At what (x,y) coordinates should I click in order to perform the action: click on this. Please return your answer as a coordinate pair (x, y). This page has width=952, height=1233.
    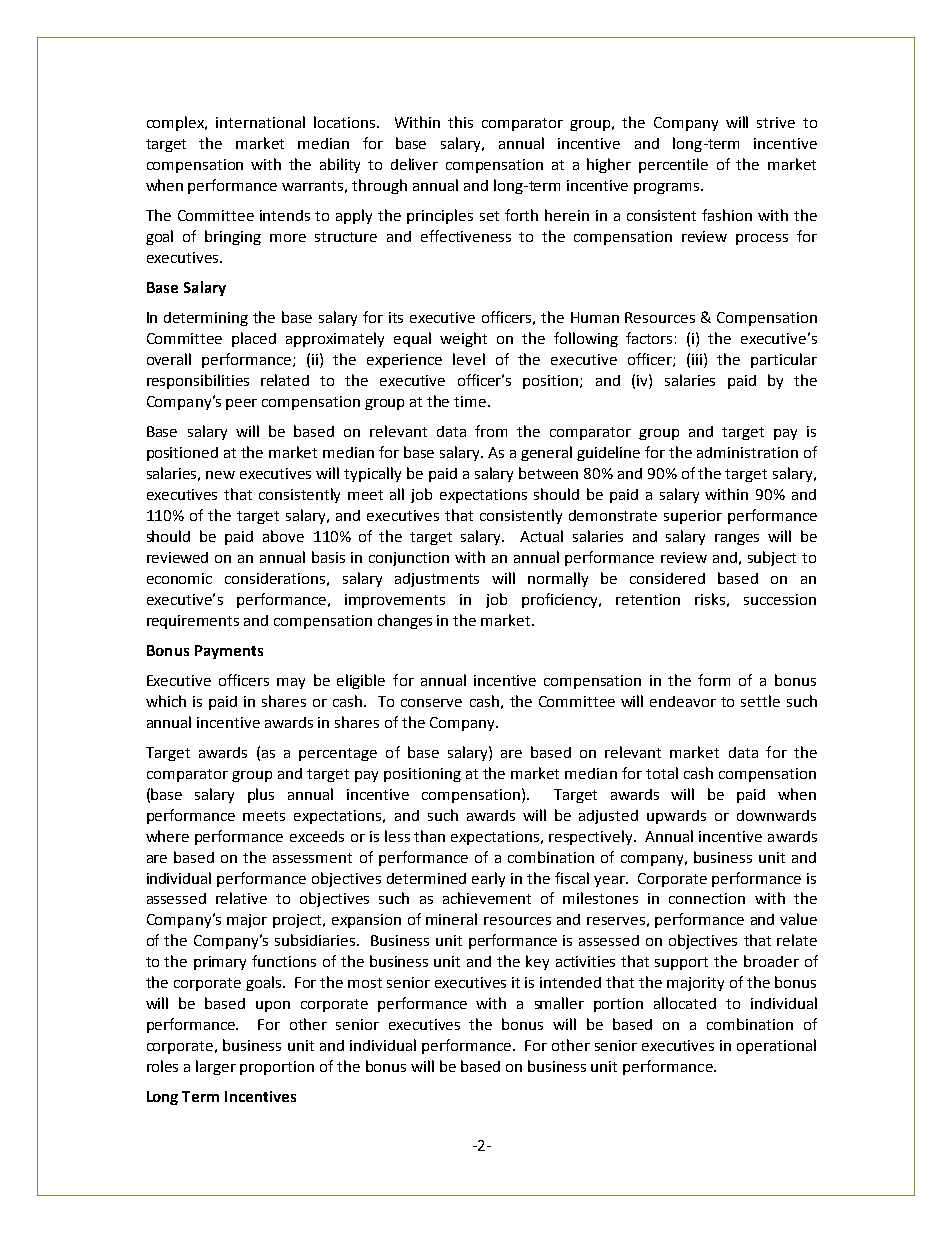
    Looking at the image, I should click on (460, 122).
